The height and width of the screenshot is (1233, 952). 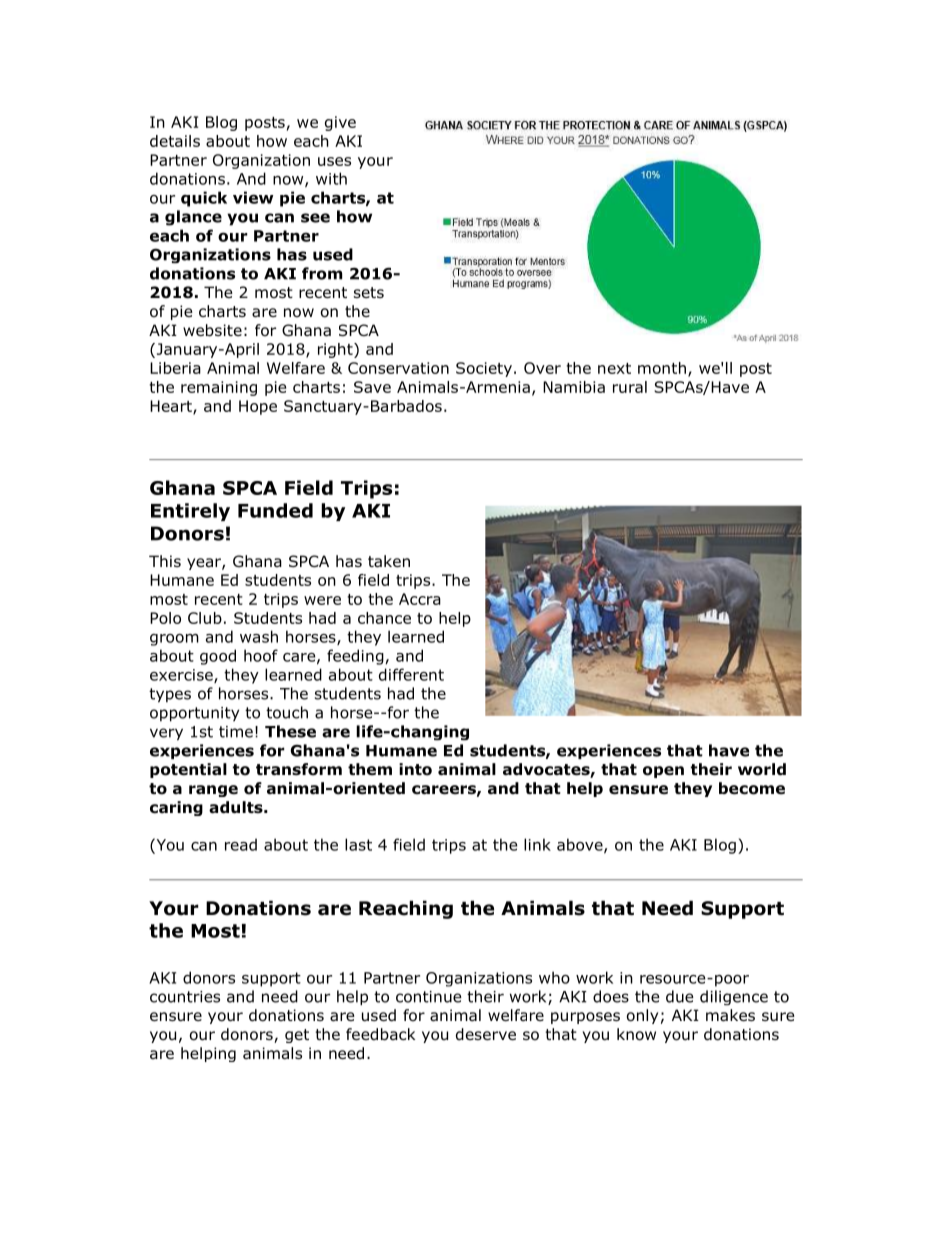 I want to click on due, so click(x=680, y=996).
